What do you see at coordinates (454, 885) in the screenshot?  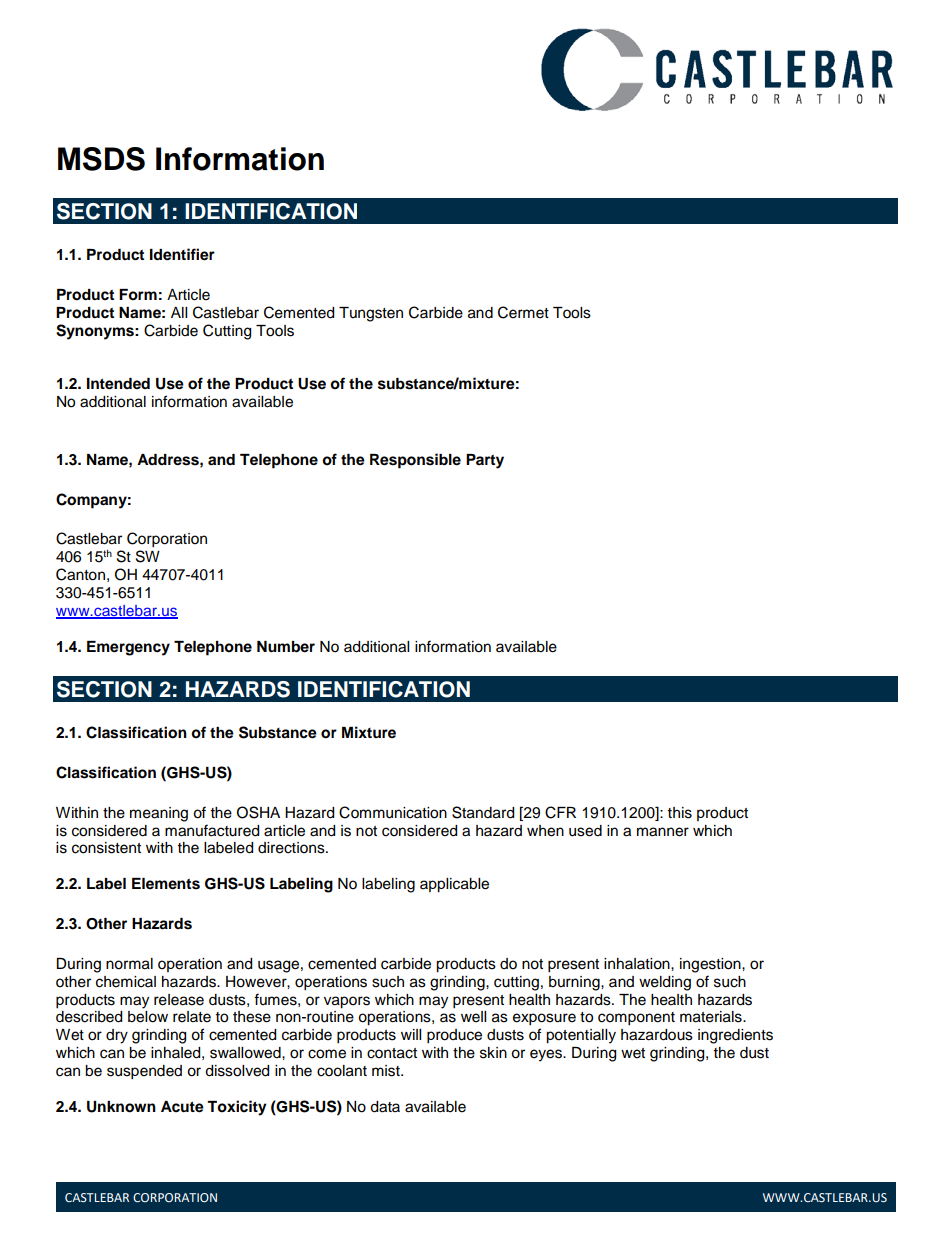 I see `applicable` at bounding box center [454, 885].
